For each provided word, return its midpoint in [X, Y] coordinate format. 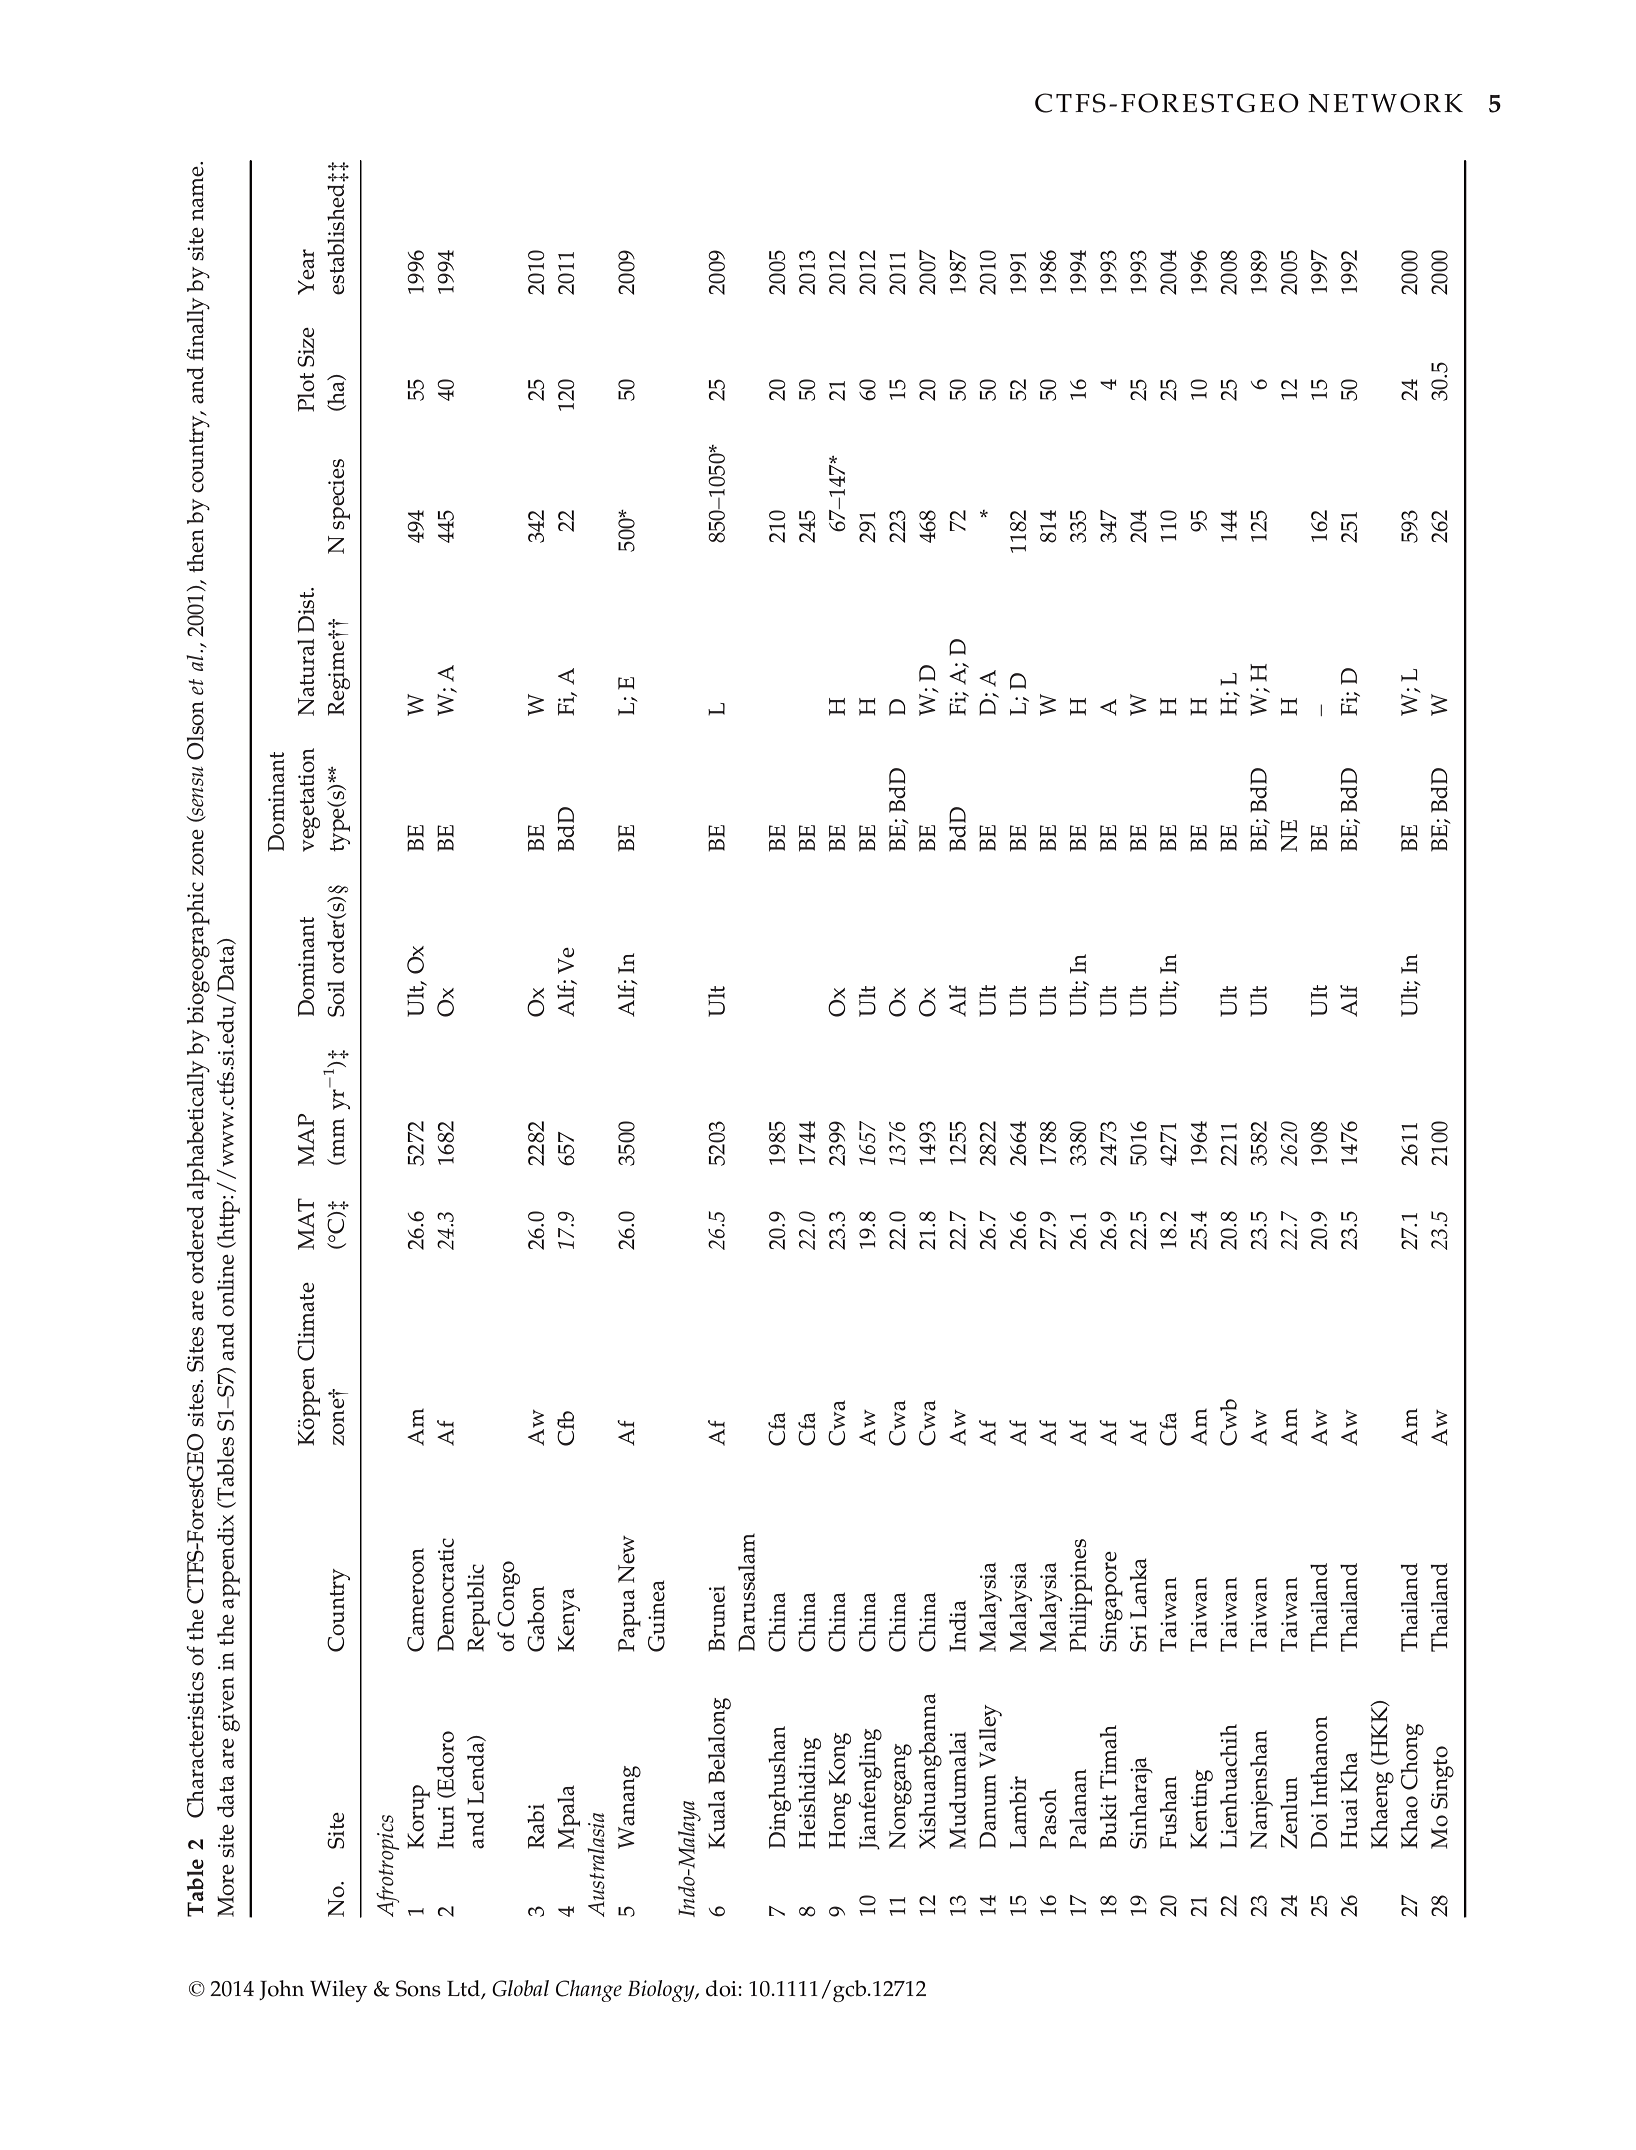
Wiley [339, 1991]
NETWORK [1385, 103]
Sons [418, 1988]
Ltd [464, 1989]
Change [589, 1991]
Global [520, 1988]
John [281, 1990]
